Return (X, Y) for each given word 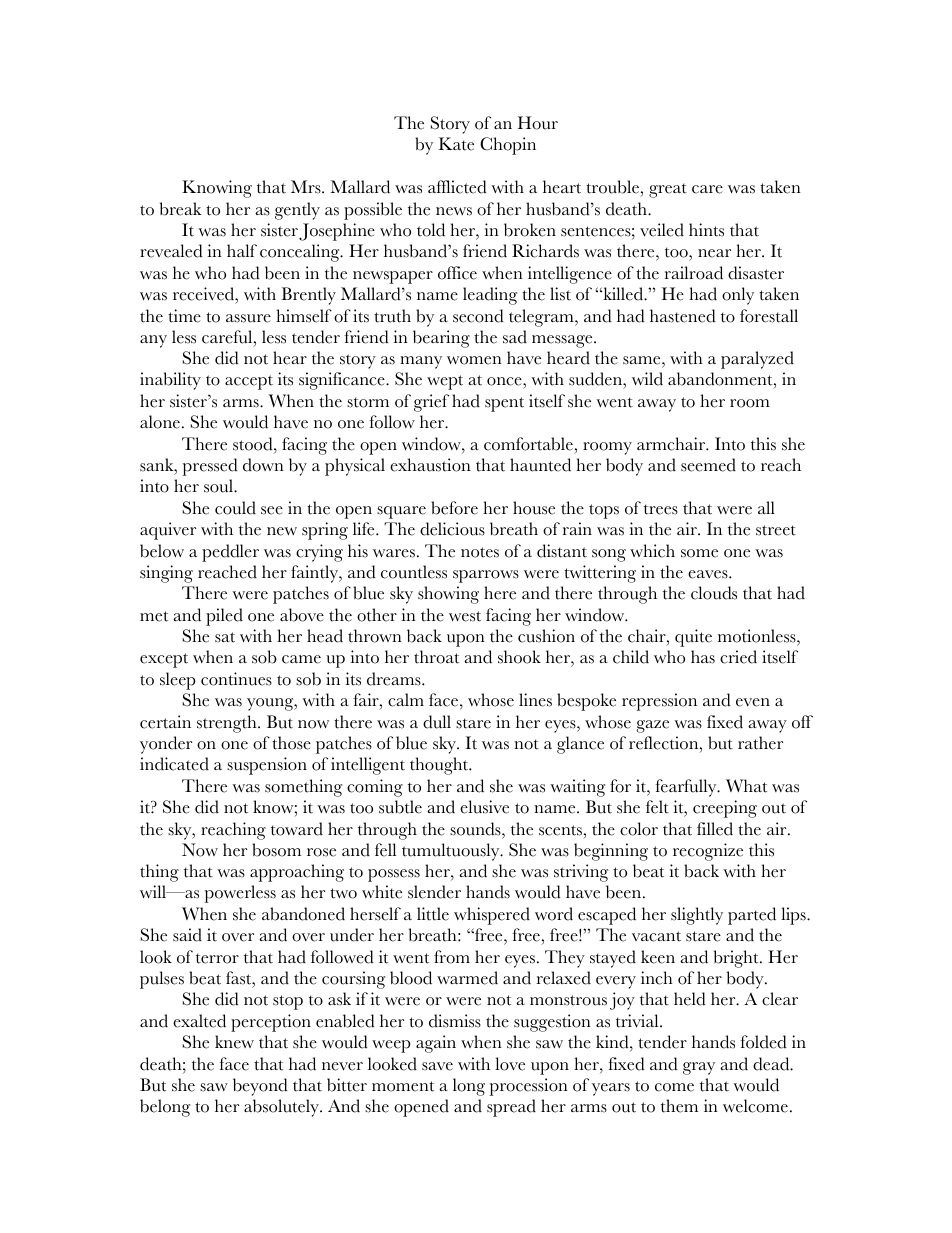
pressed (210, 467)
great (668, 190)
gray (699, 1068)
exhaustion (430, 465)
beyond (260, 1087)
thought (440, 766)
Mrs (307, 187)
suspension (267, 766)
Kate (456, 144)
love (510, 1064)
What (746, 786)
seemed (708, 465)
